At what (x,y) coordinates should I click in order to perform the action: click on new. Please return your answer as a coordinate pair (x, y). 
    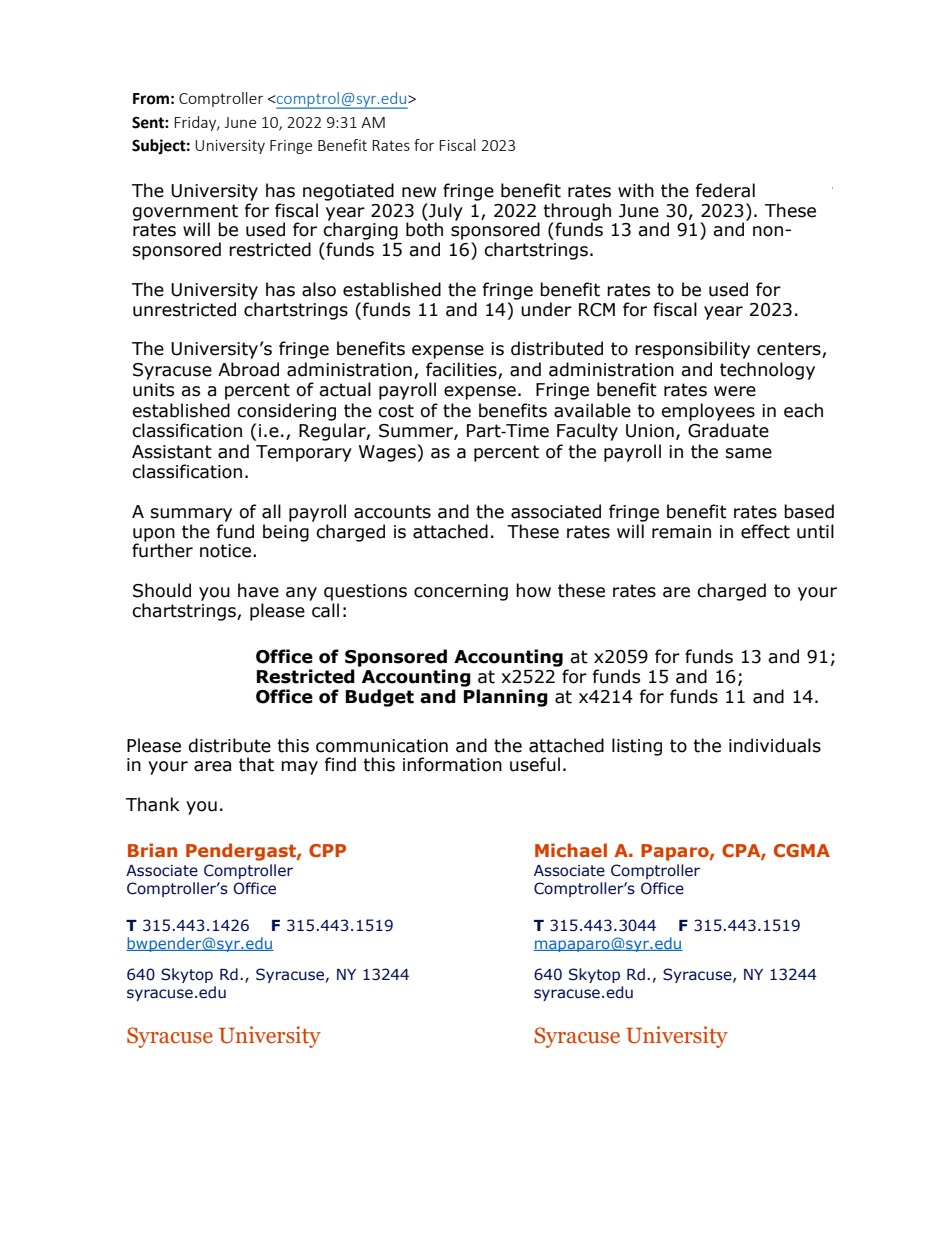
    Looking at the image, I should click on (419, 192).
